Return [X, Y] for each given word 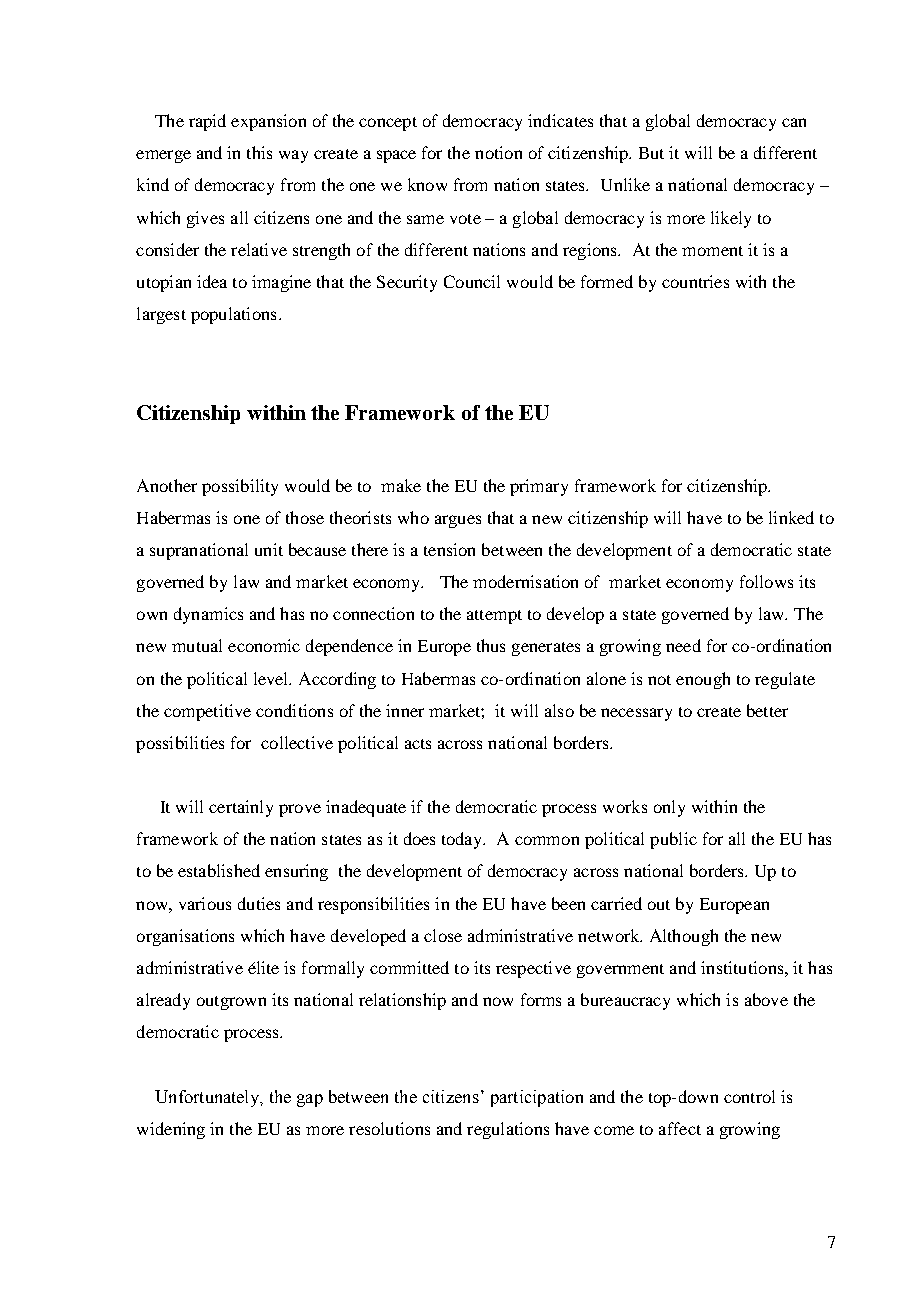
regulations [508, 1130]
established [219, 870]
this [259, 152]
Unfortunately [208, 1098]
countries [695, 281]
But [651, 153]
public [673, 840]
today [463, 840]
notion [498, 152]
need [683, 645]
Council [472, 281]
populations [233, 315]
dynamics [208, 615]
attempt [494, 617]
